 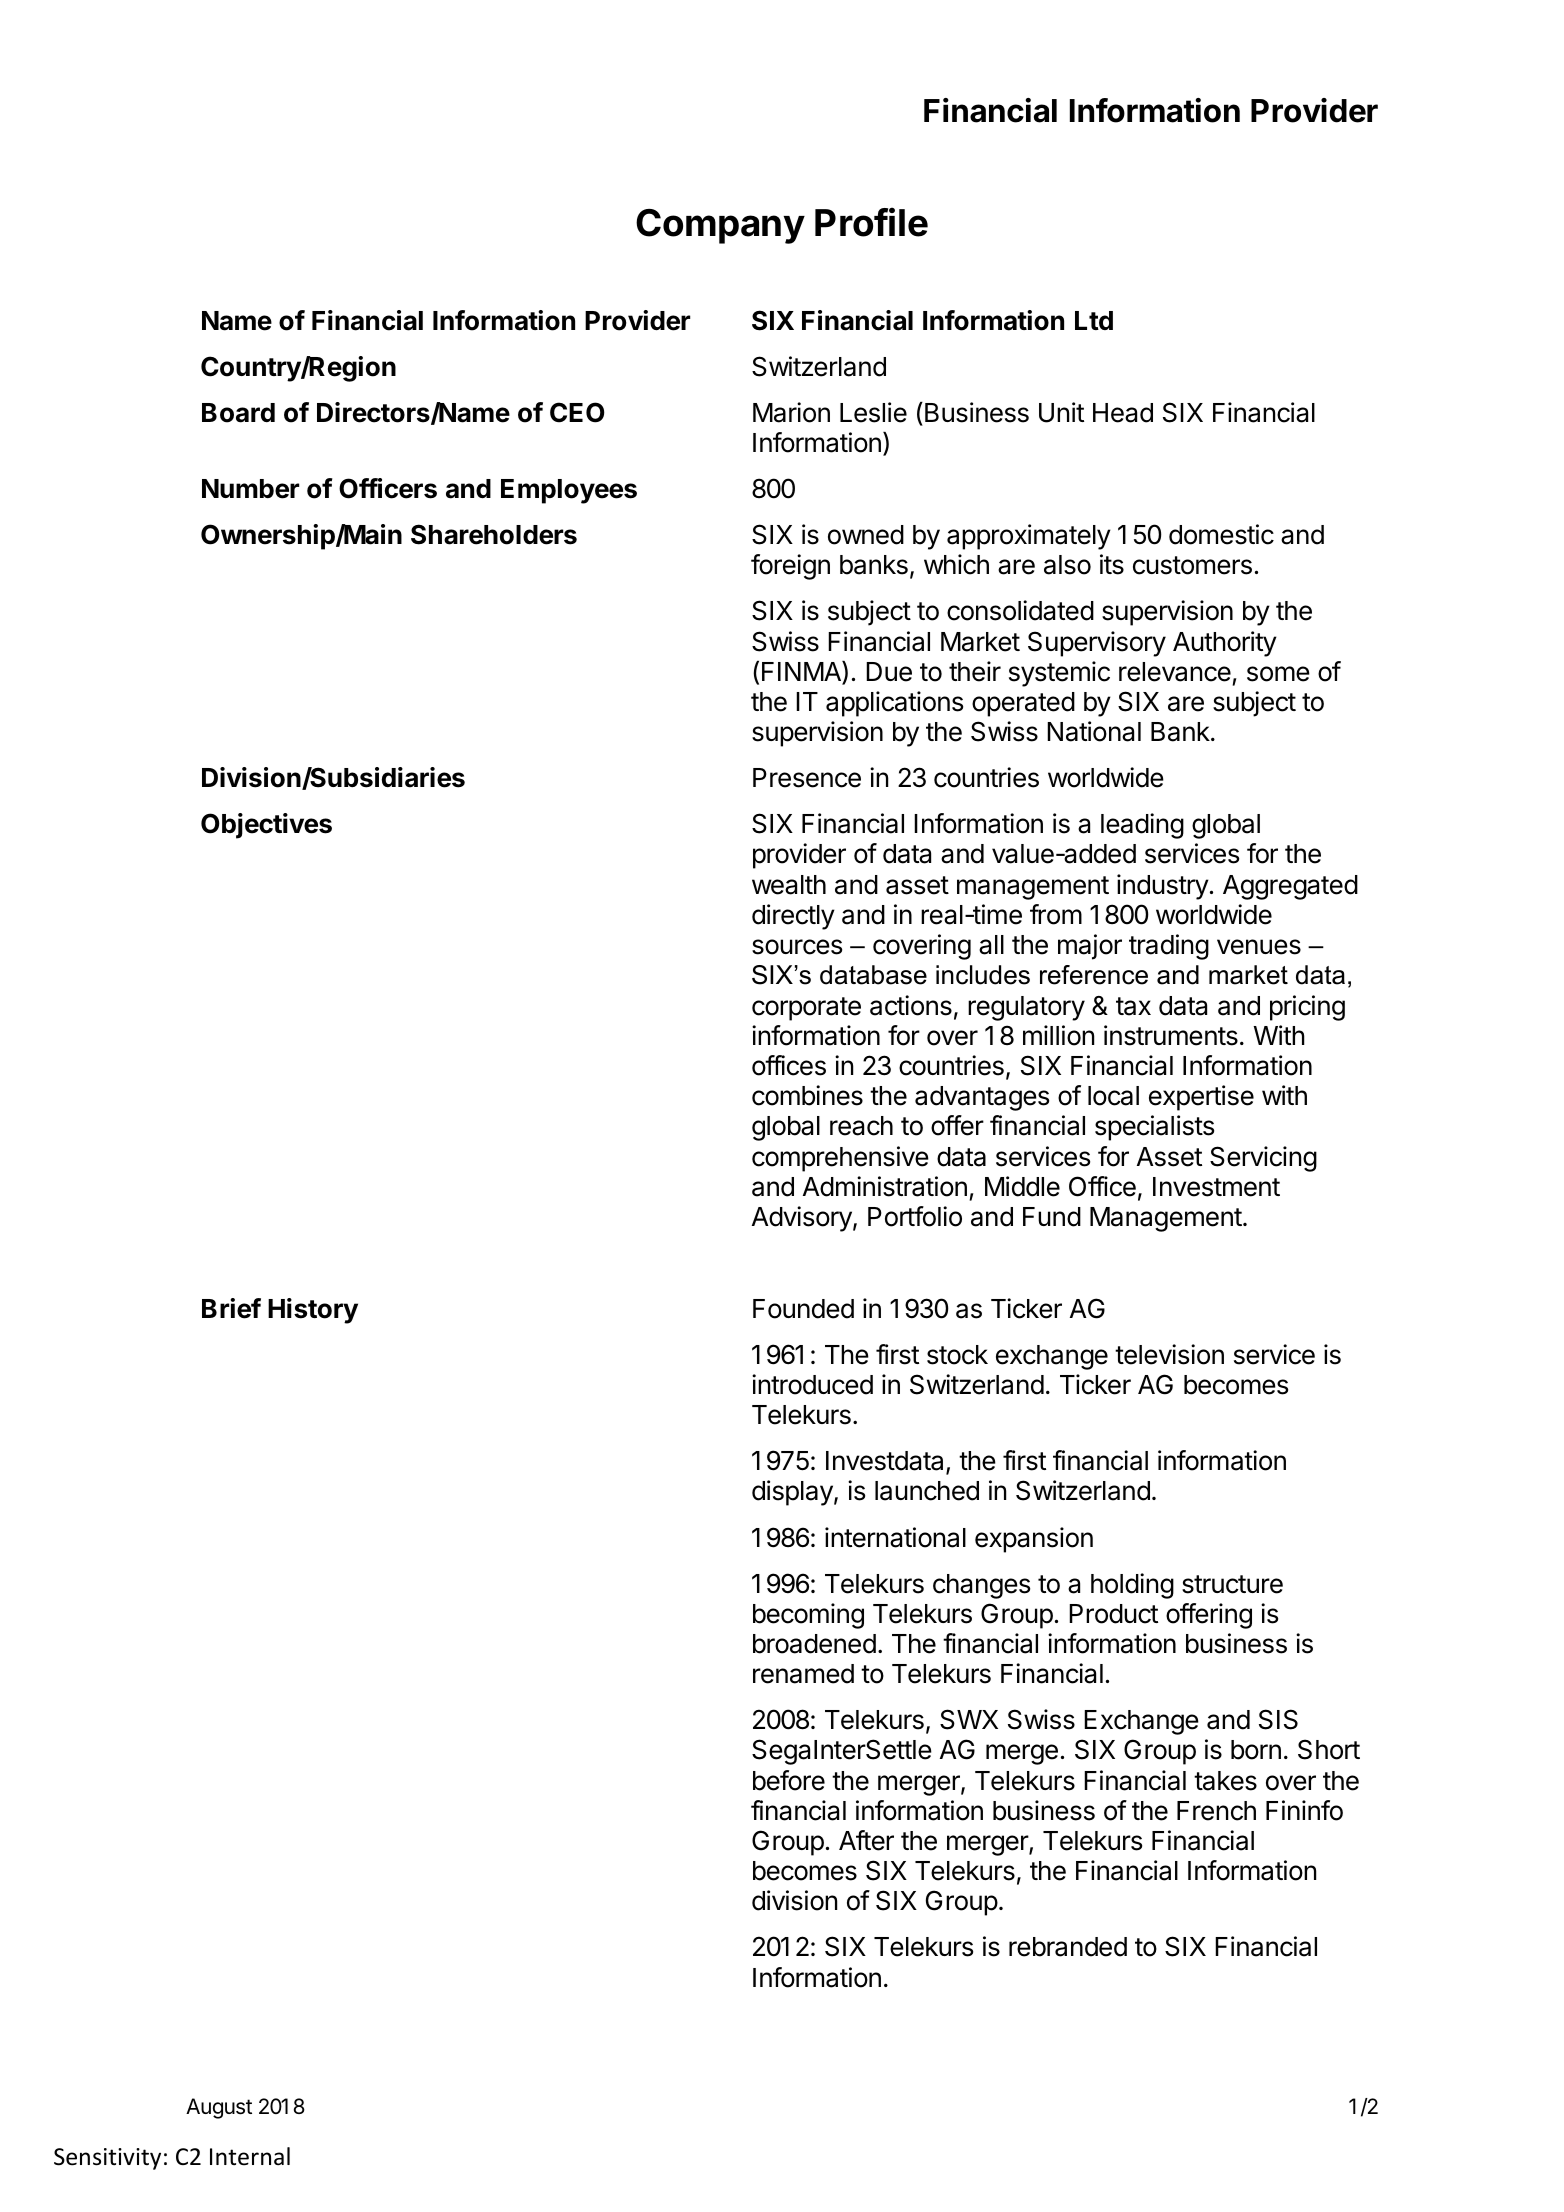 What do you see at coordinates (1094, 320) in the document?
I see `Ltd` at bounding box center [1094, 320].
